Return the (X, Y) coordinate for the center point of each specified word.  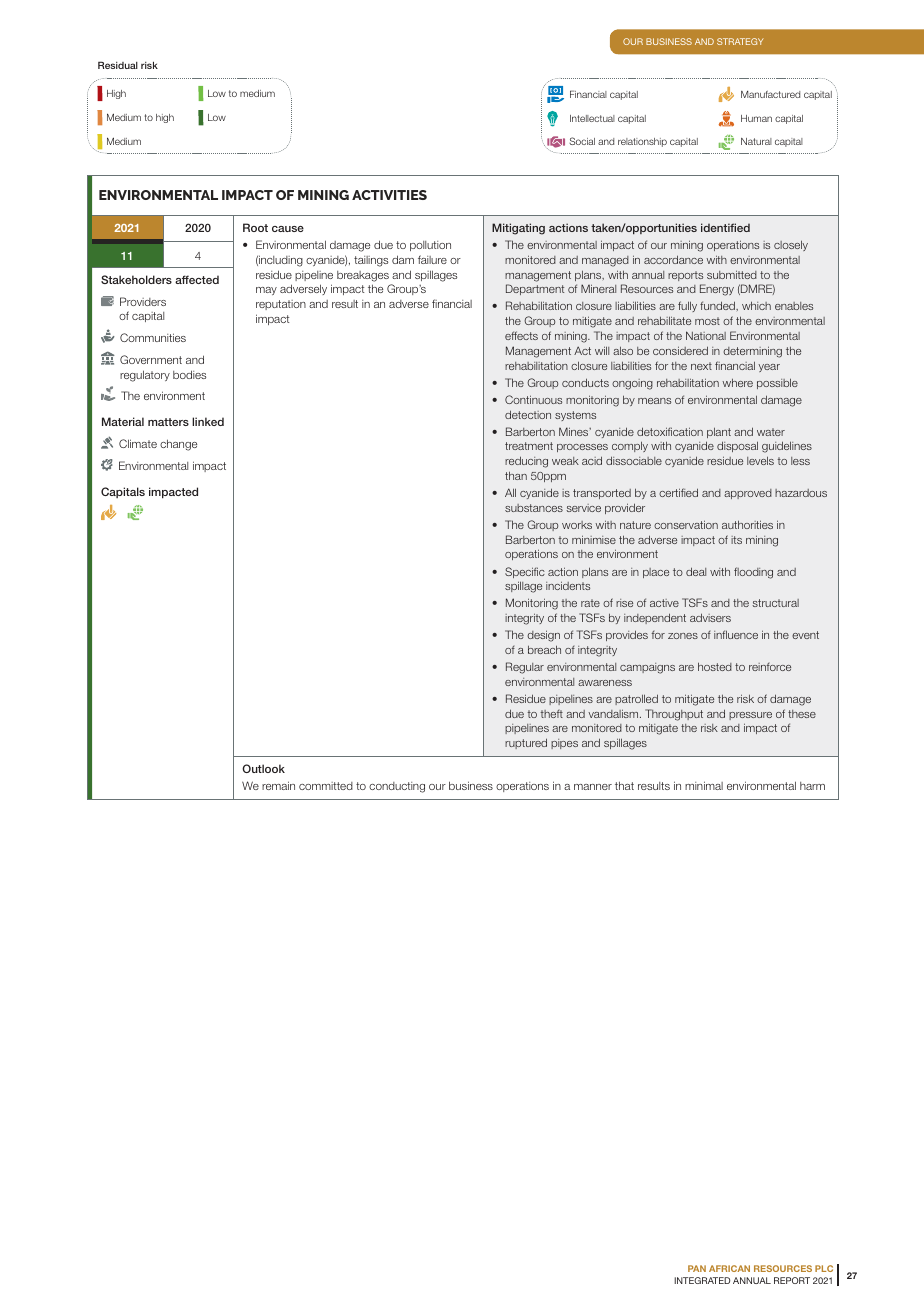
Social (582, 141)
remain (278, 785)
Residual (118, 65)
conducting (397, 787)
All (510, 492)
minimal (704, 785)
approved (748, 494)
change (178, 445)
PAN (697, 1268)
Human (756, 118)
